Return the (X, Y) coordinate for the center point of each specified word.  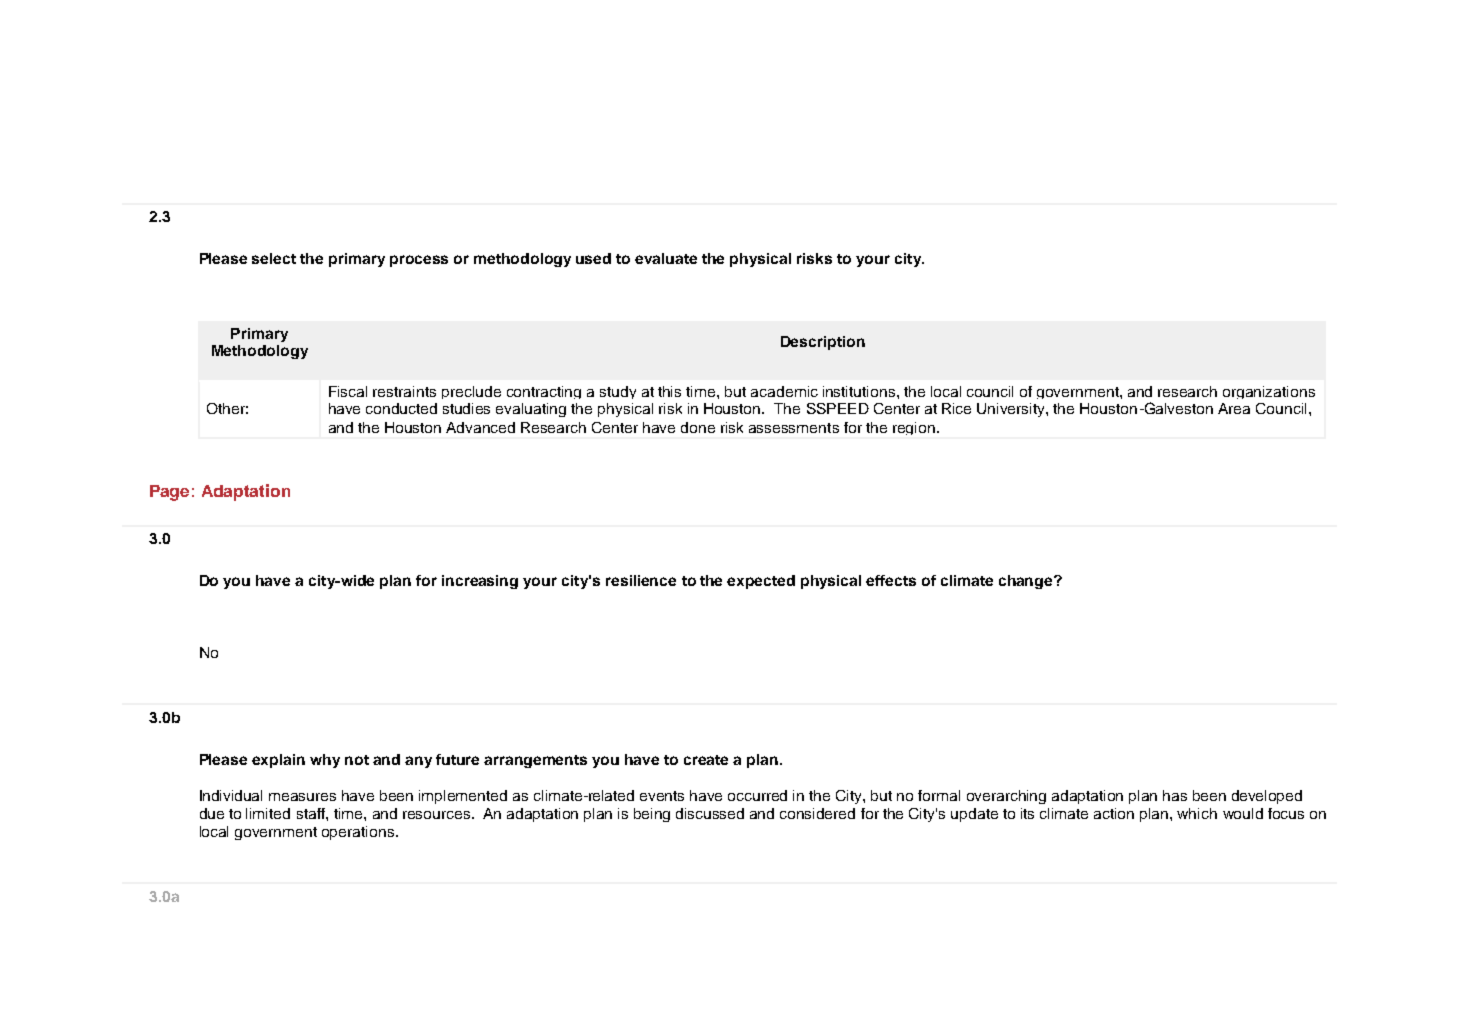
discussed (710, 813)
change (1027, 582)
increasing (480, 582)
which (1197, 813)
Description (823, 343)
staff (312, 813)
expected (761, 582)
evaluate (666, 258)
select (274, 258)
